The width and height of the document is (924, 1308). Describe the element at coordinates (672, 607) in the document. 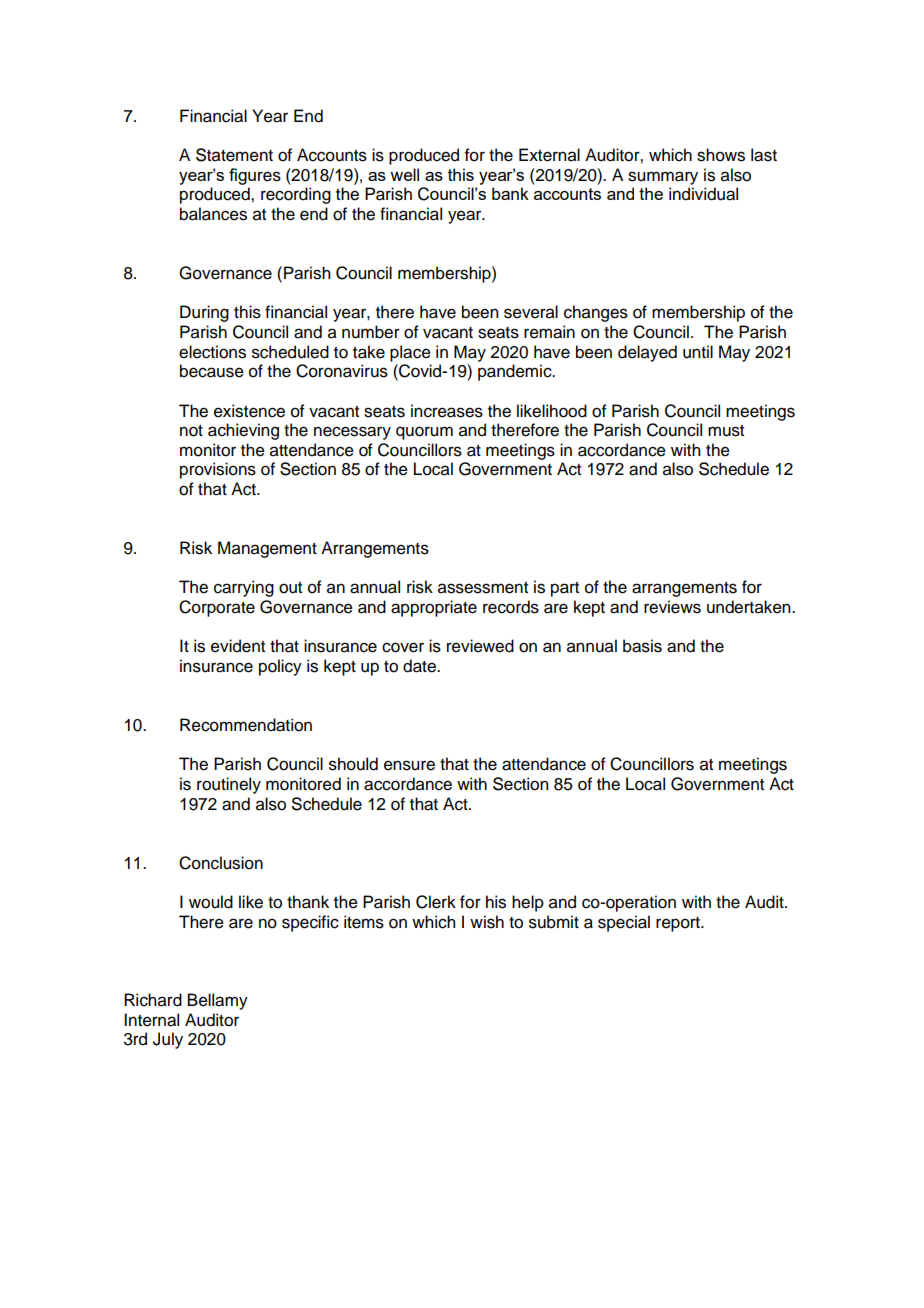

I see `reviews` at that location.
